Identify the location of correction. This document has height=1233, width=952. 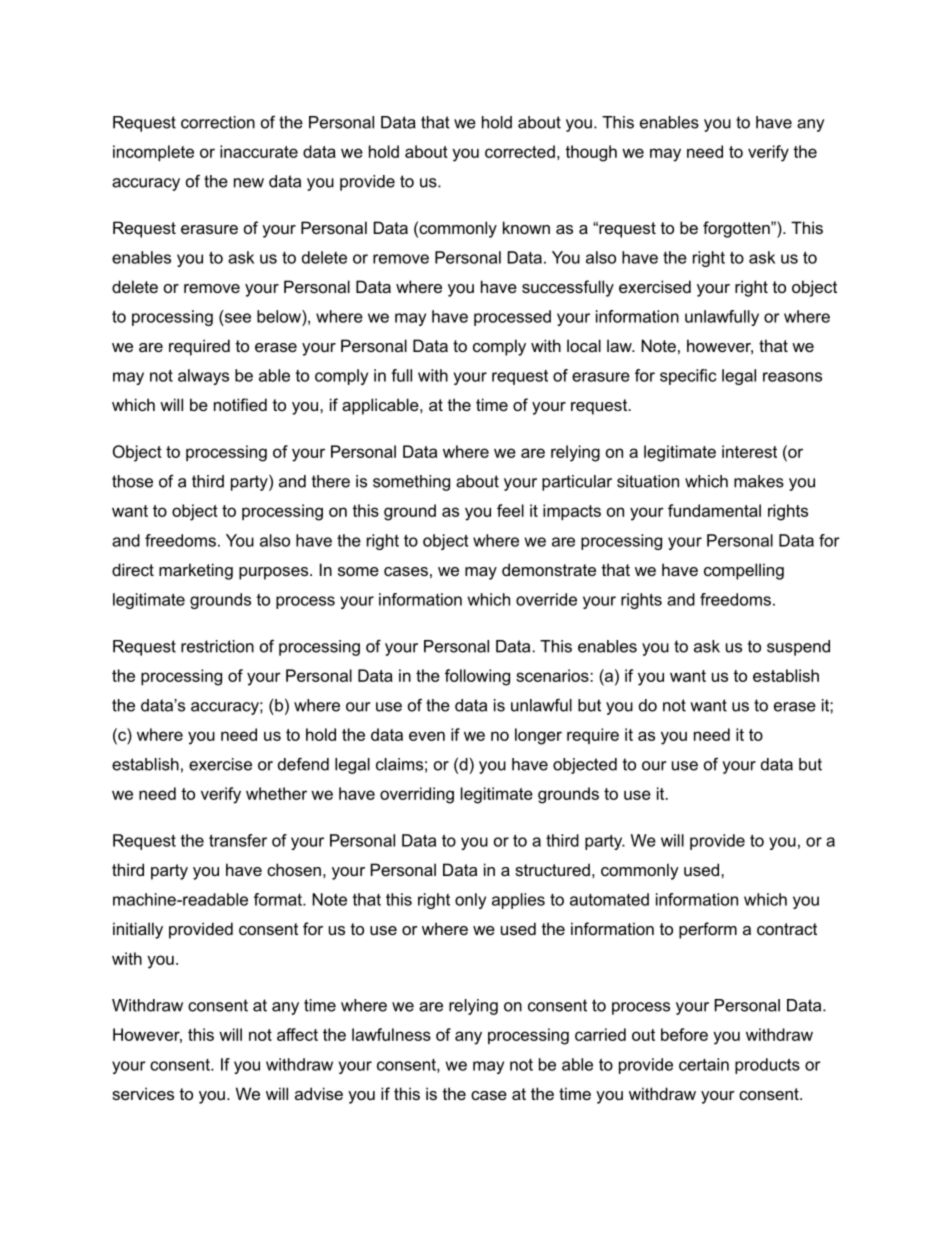
(218, 122).
